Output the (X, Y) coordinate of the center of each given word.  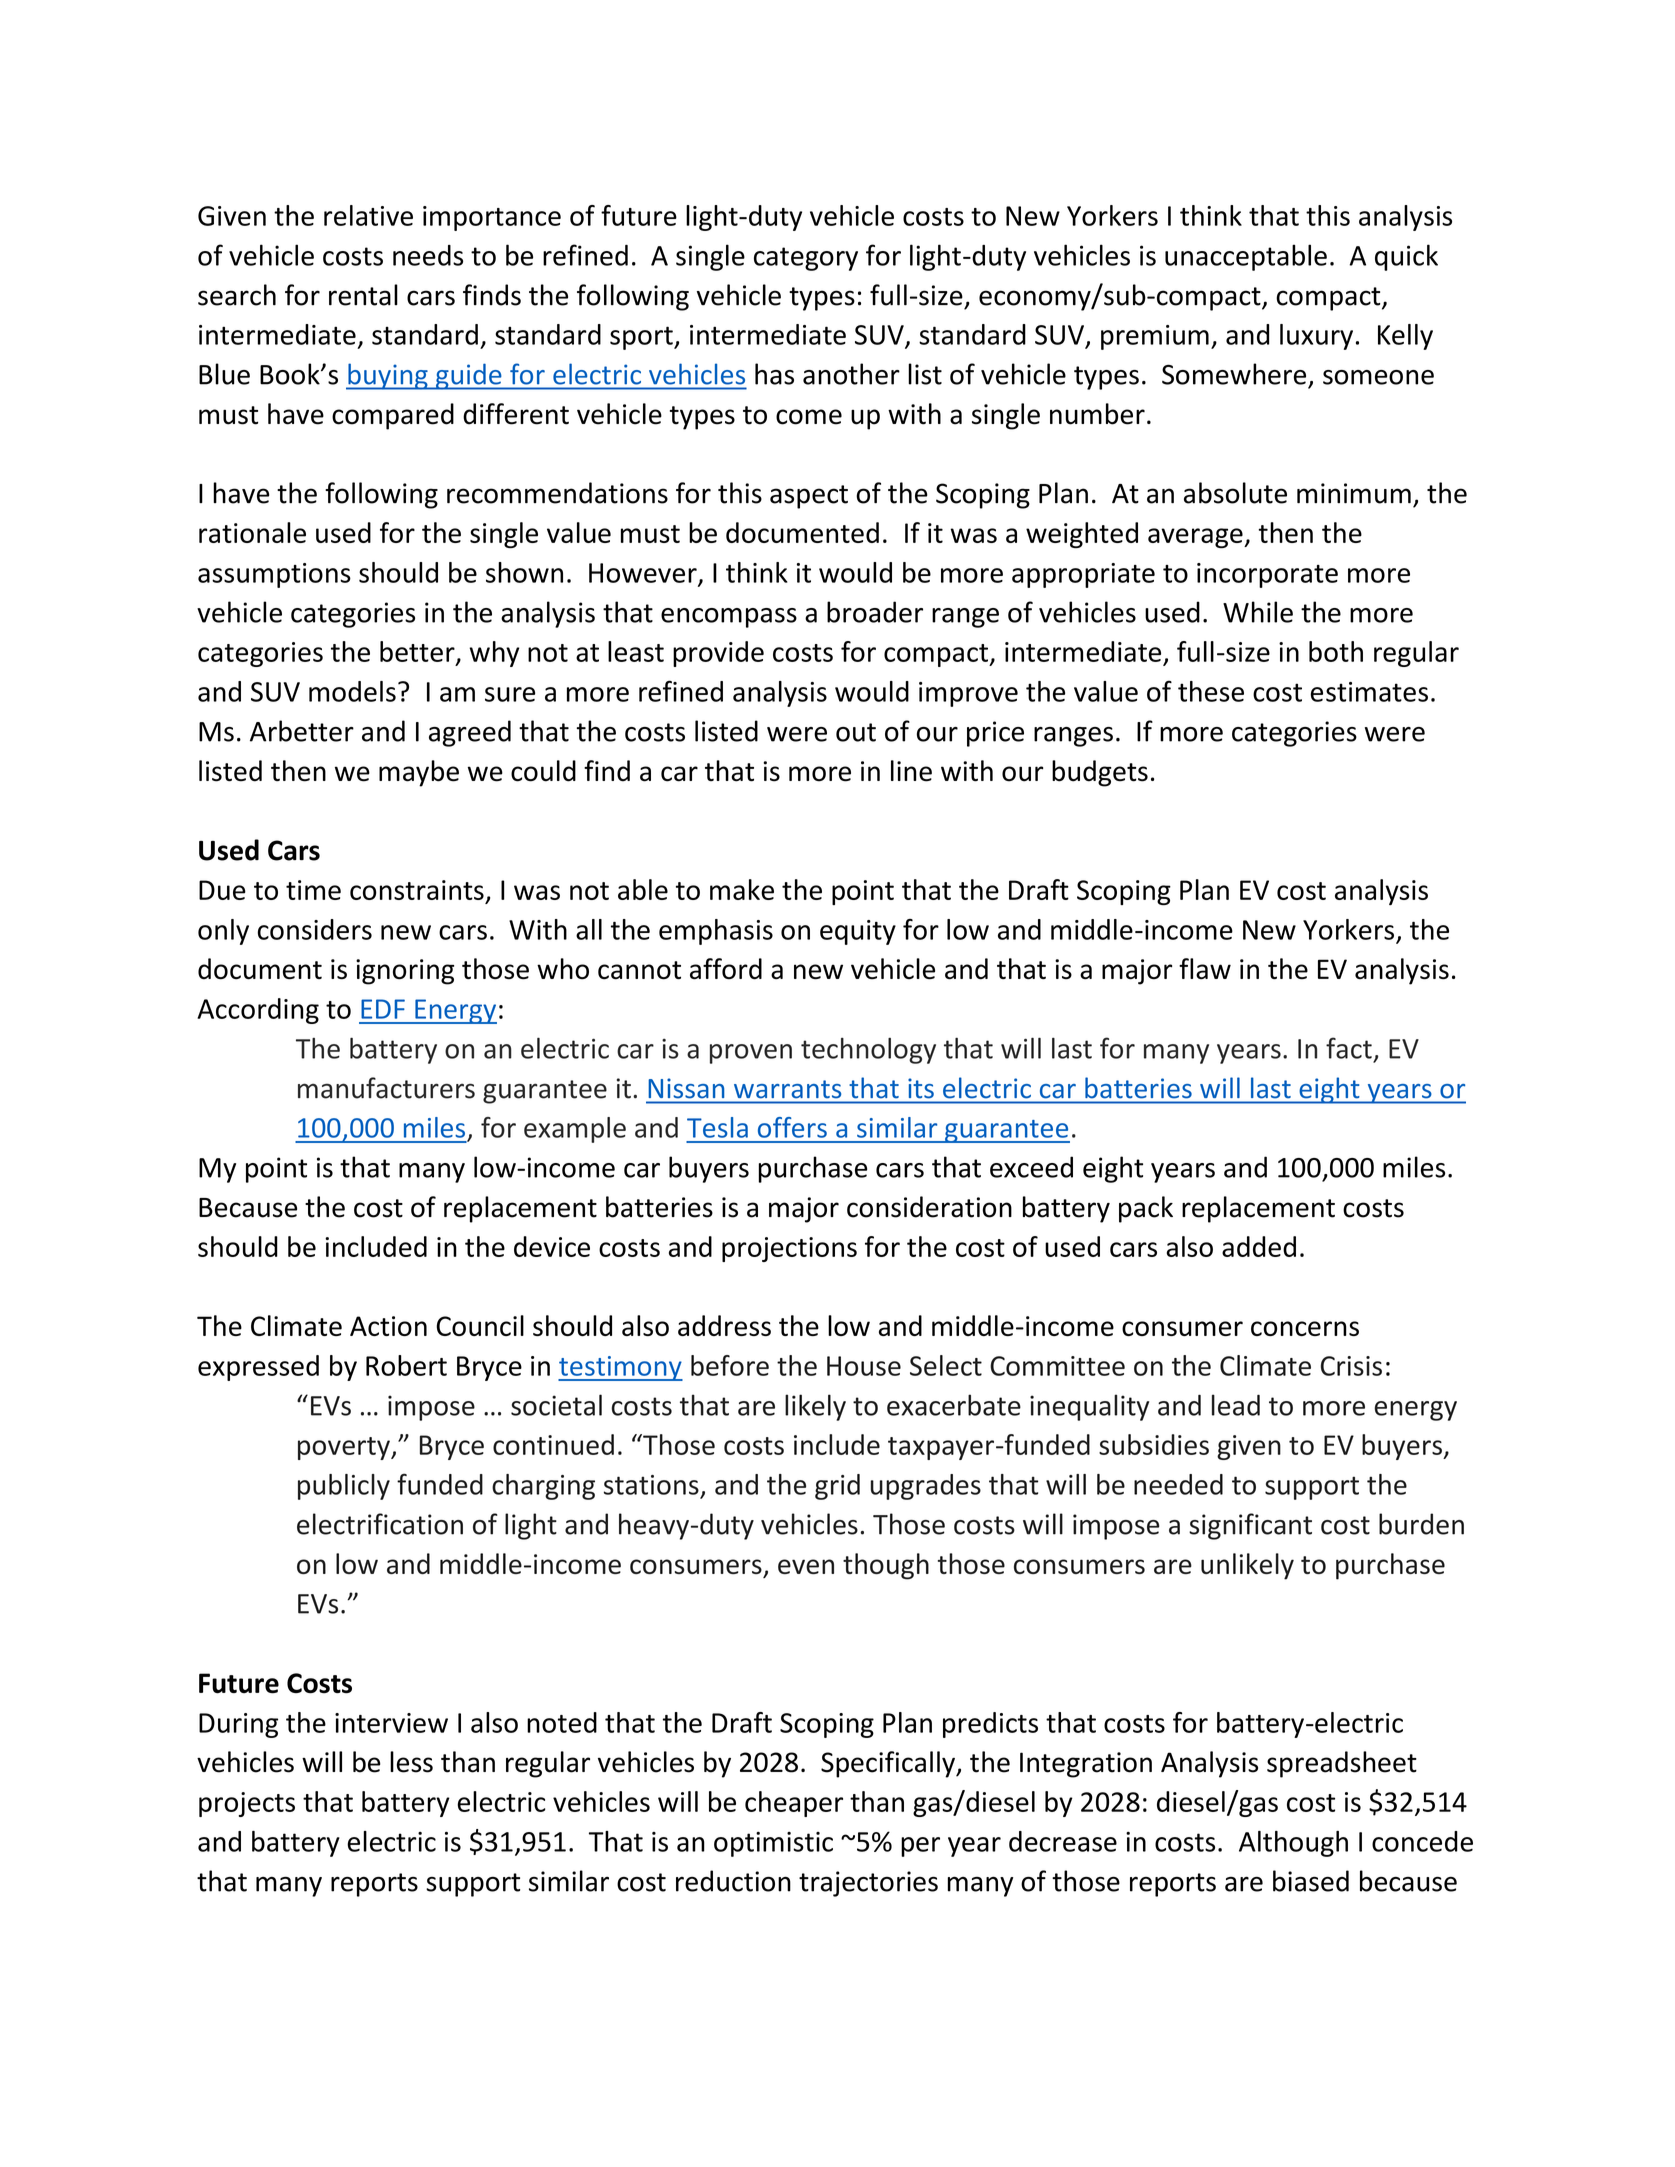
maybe (419, 773)
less (411, 1762)
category (806, 259)
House (864, 1366)
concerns (1305, 1328)
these (1211, 691)
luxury (1316, 337)
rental (363, 295)
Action (388, 1326)
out (856, 732)
